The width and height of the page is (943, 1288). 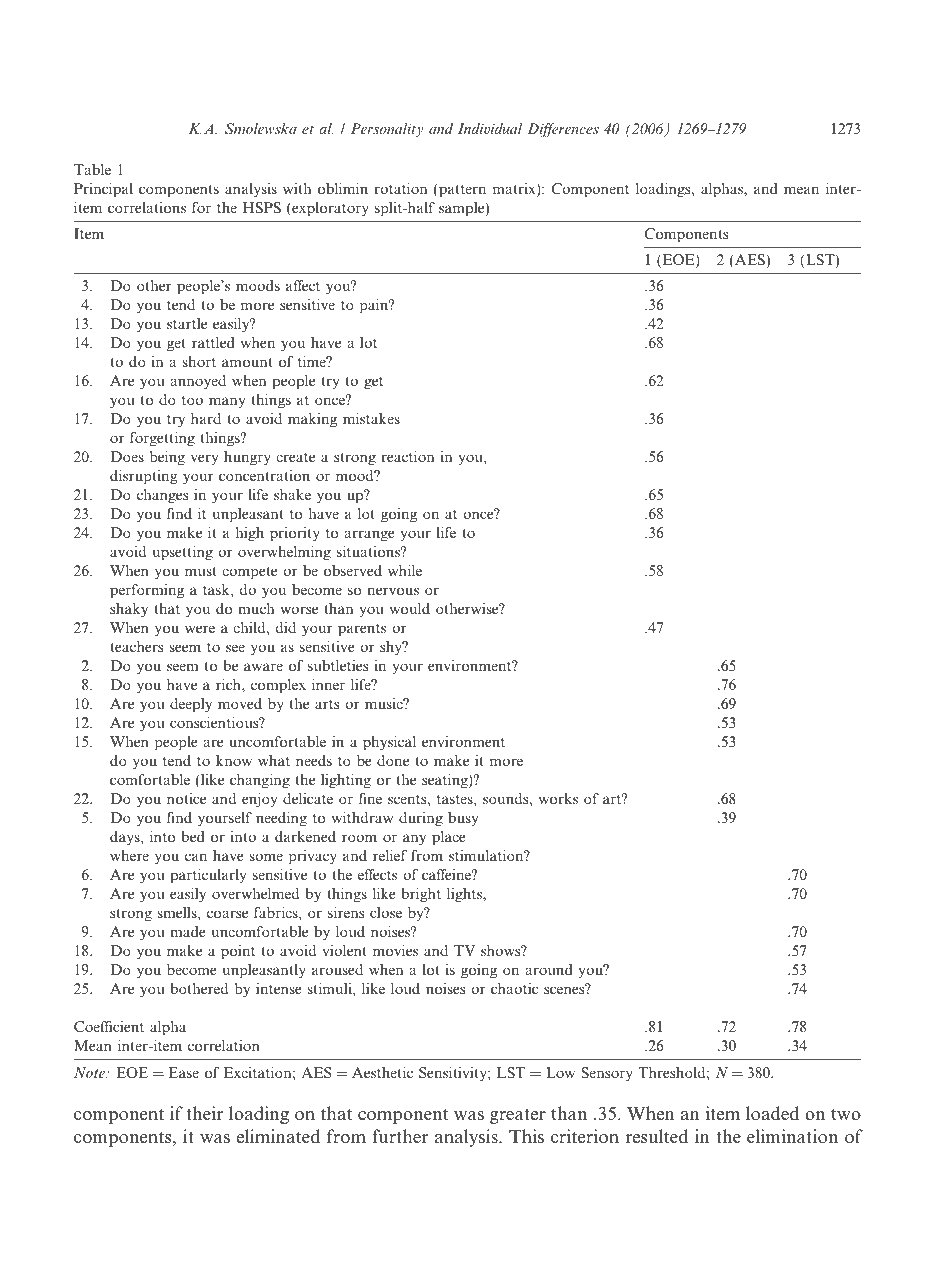 What do you see at coordinates (103, 190) in the page?
I see `Principal` at bounding box center [103, 190].
